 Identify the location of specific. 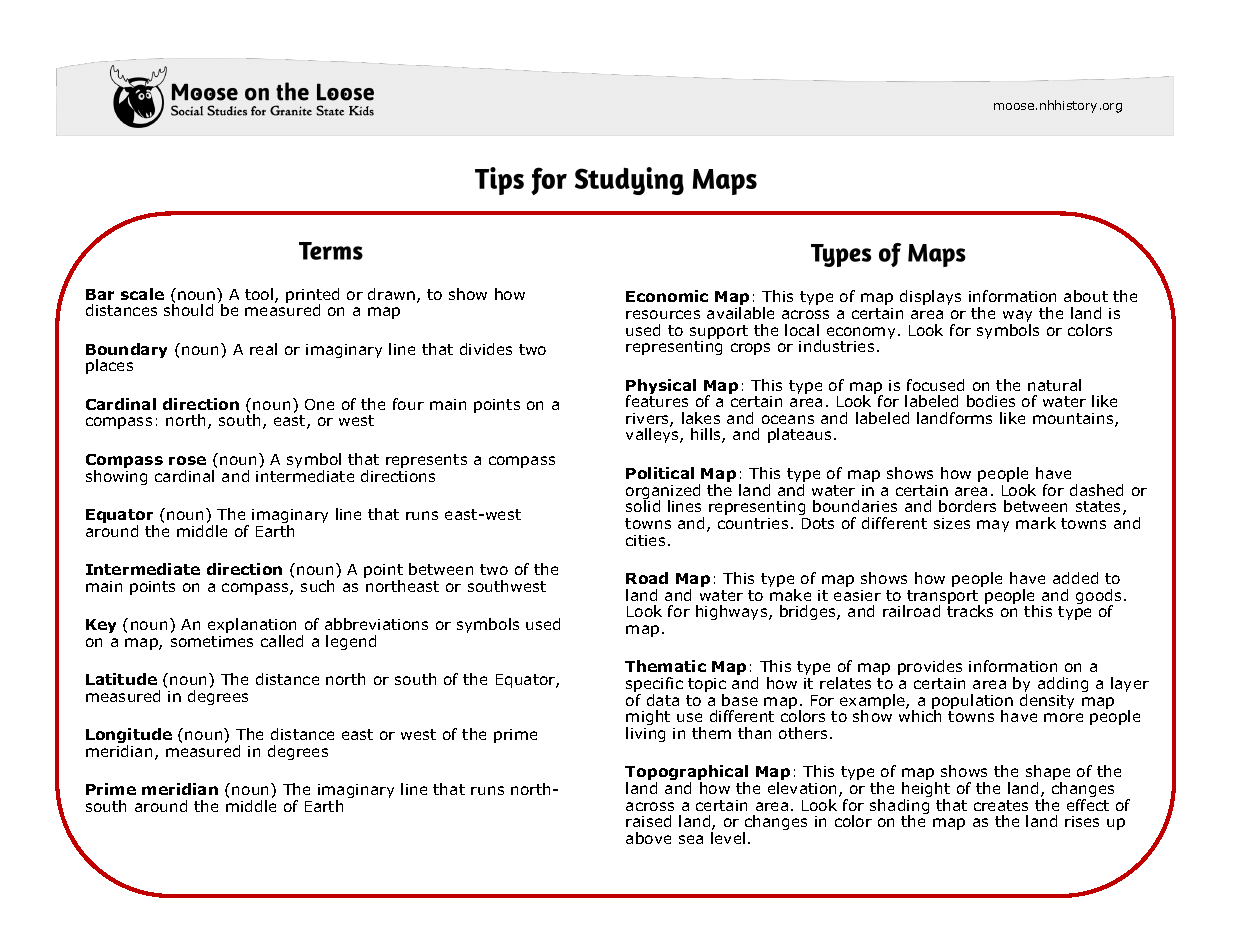
(654, 686).
